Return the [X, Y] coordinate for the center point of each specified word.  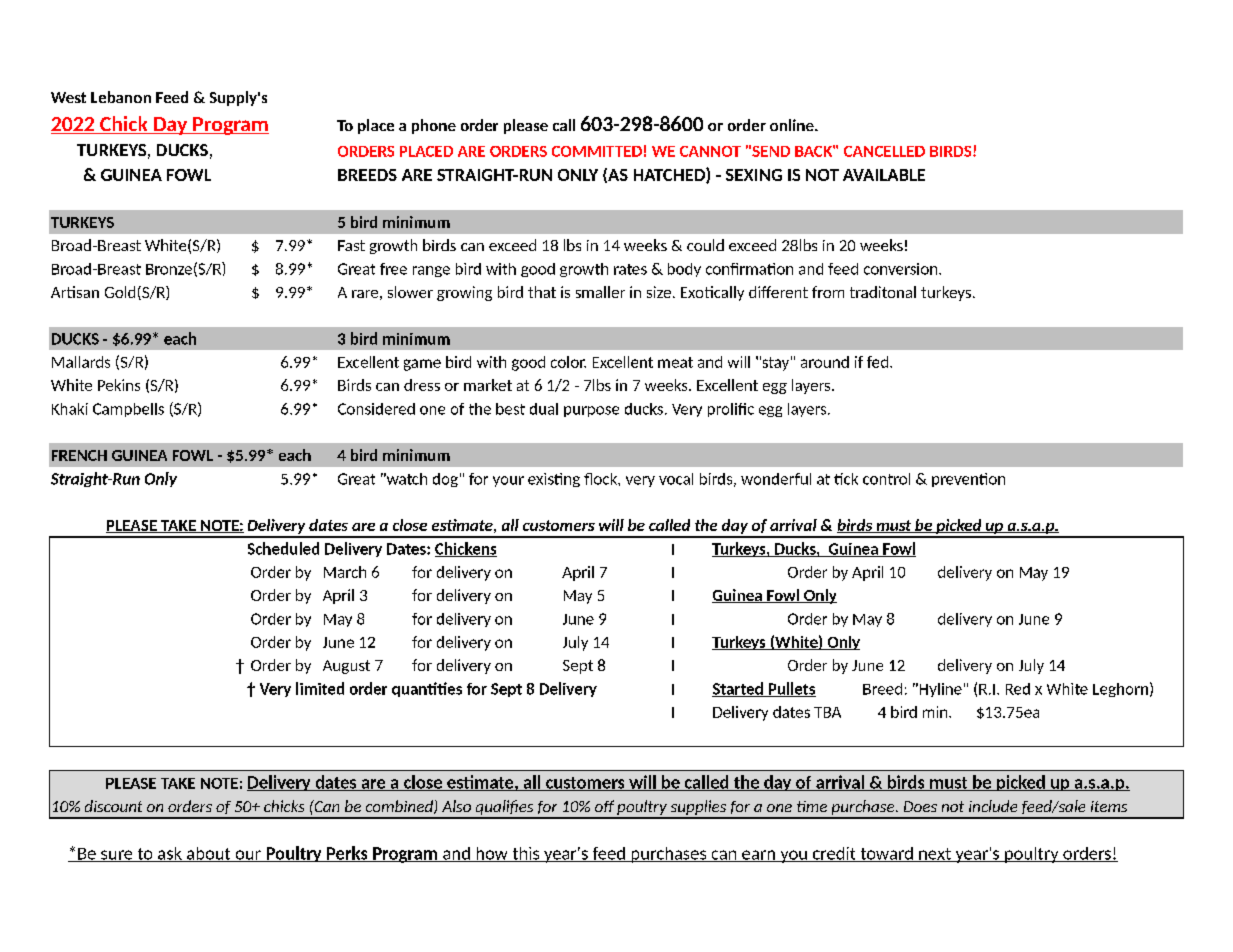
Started [738, 689]
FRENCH [79, 455]
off [604, 806]
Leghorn [1120, 690]
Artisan [75, 292]
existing [554, 480]
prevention [968, 480]
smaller [600, 292]
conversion [902, 269]
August [346, 667]
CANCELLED [884, 151]
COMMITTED [597, 151]
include [993, 806]
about [209, 854]
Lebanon [121, 97]
